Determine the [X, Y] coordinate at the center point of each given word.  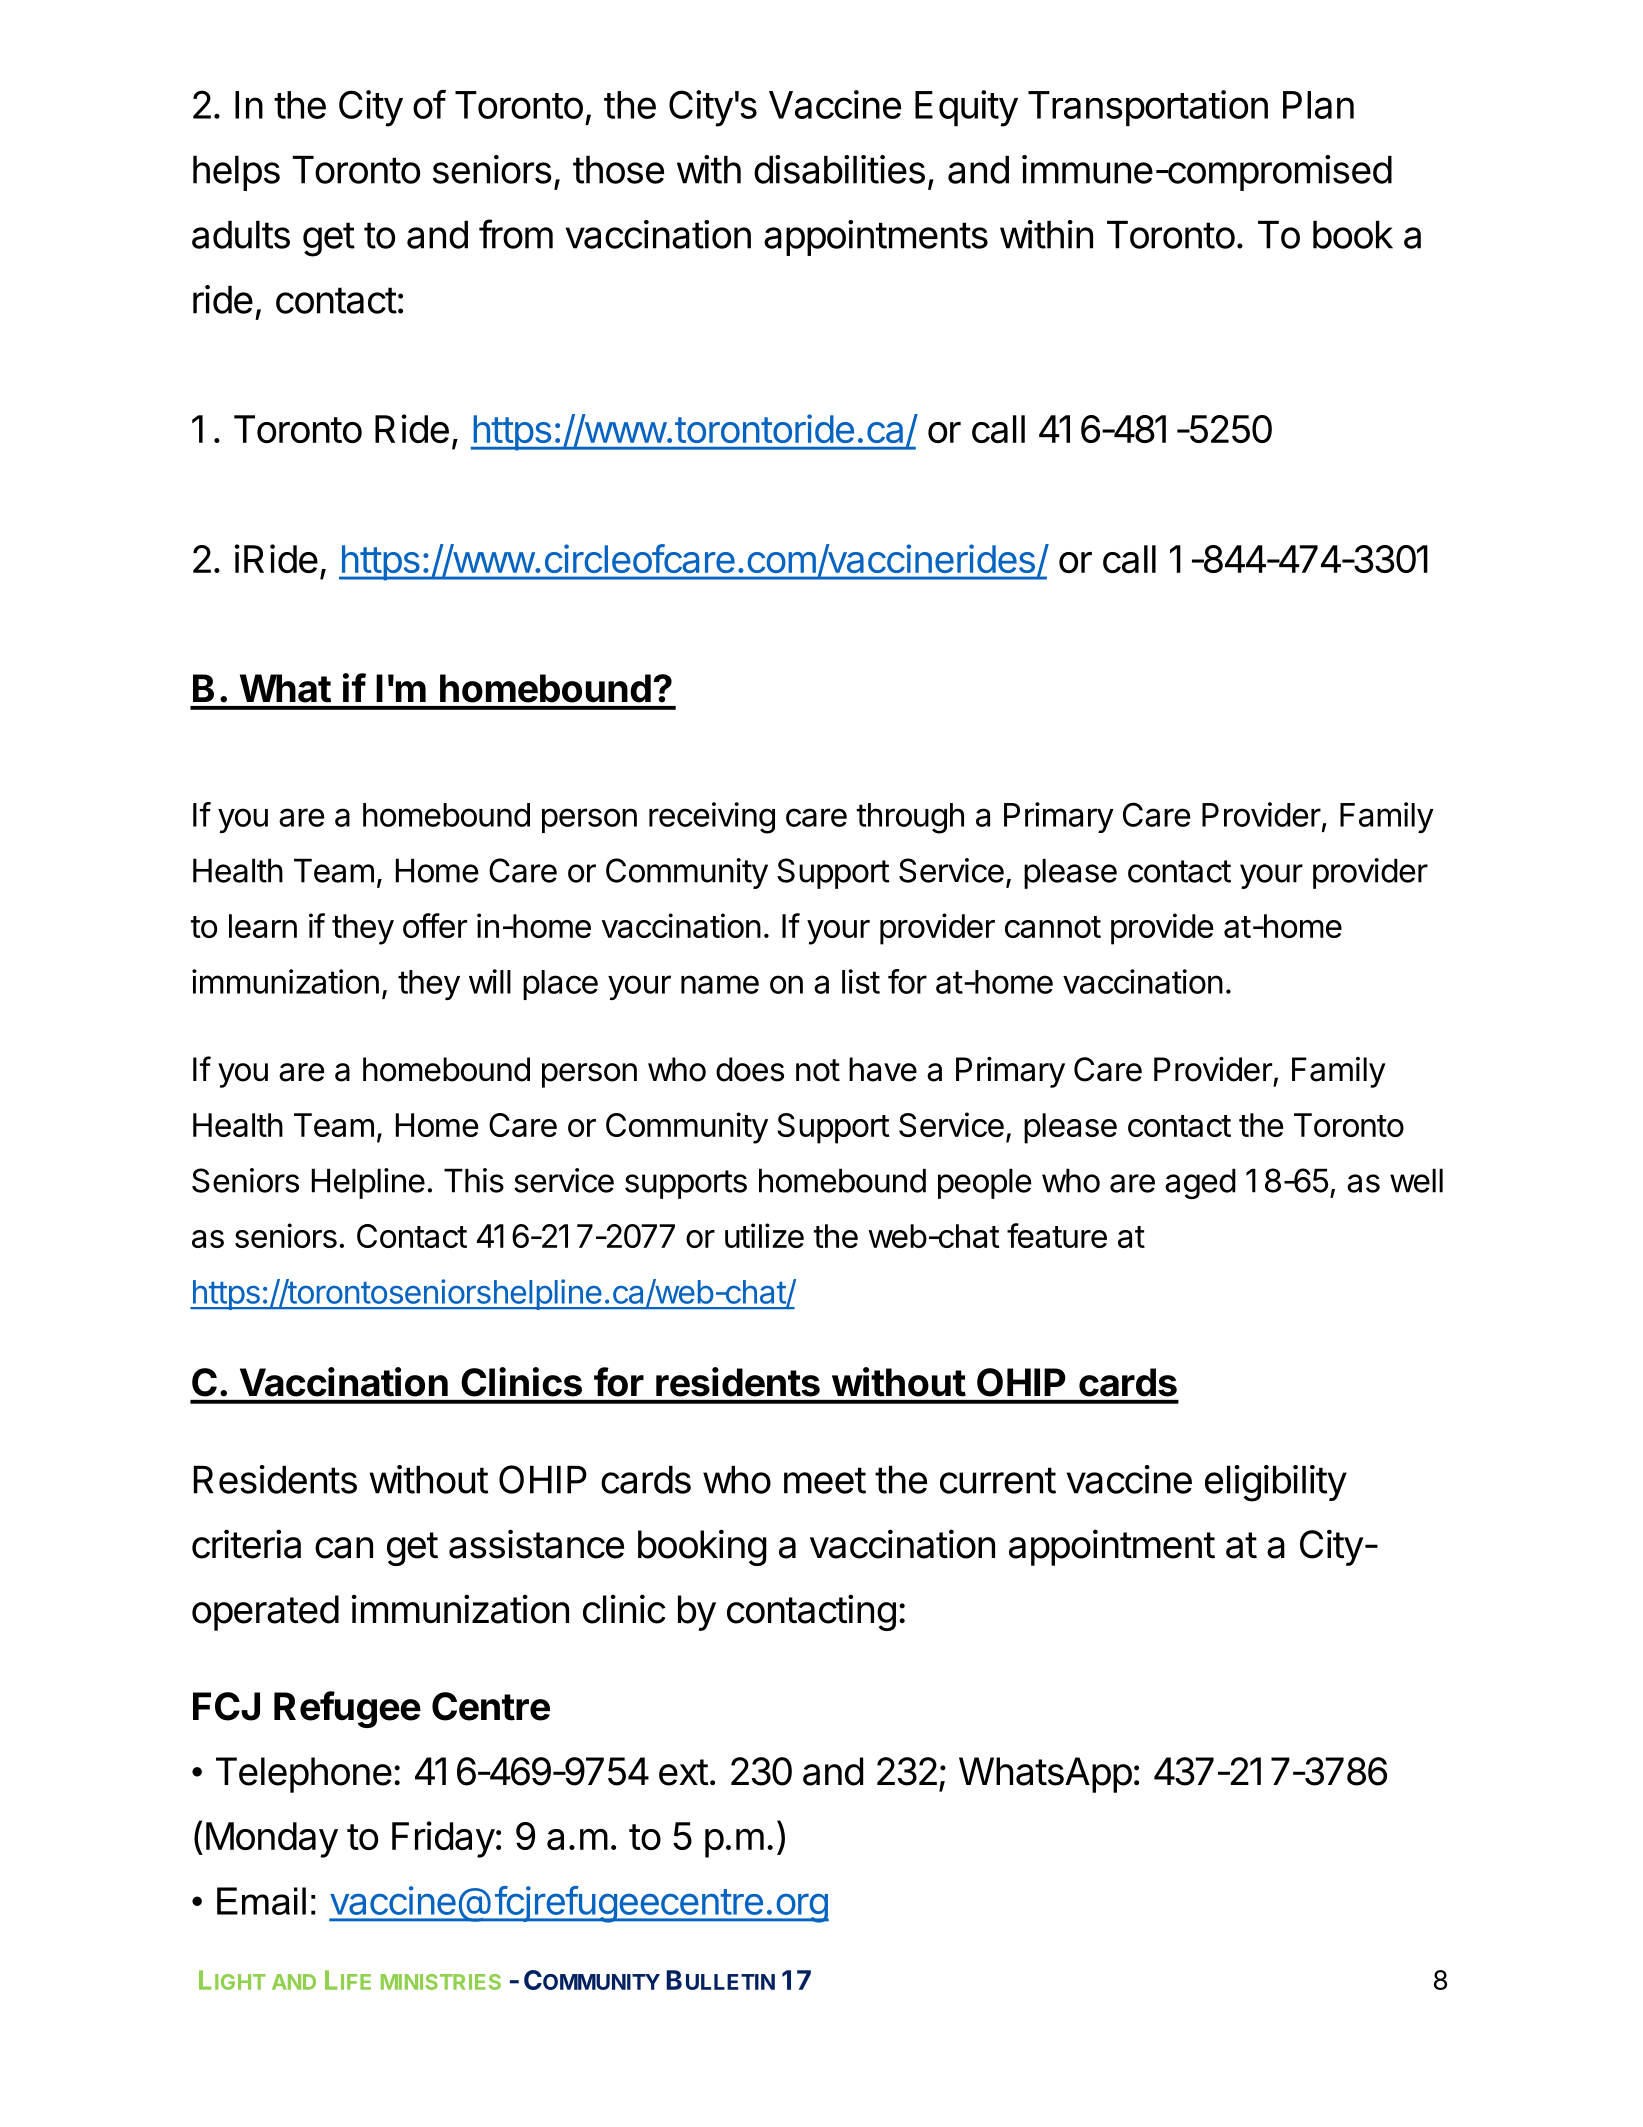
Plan [1318, 105]
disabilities [839, 169]
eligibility [1276, 1483]
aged [1200, 1183]
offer [435, 925]
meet [825, 1480]
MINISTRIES [441, 1982]
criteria [246, 1544]
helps [236, 173]
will [490, 981]
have [883, 1069]
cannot [1053, 927]
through [910, 818]
